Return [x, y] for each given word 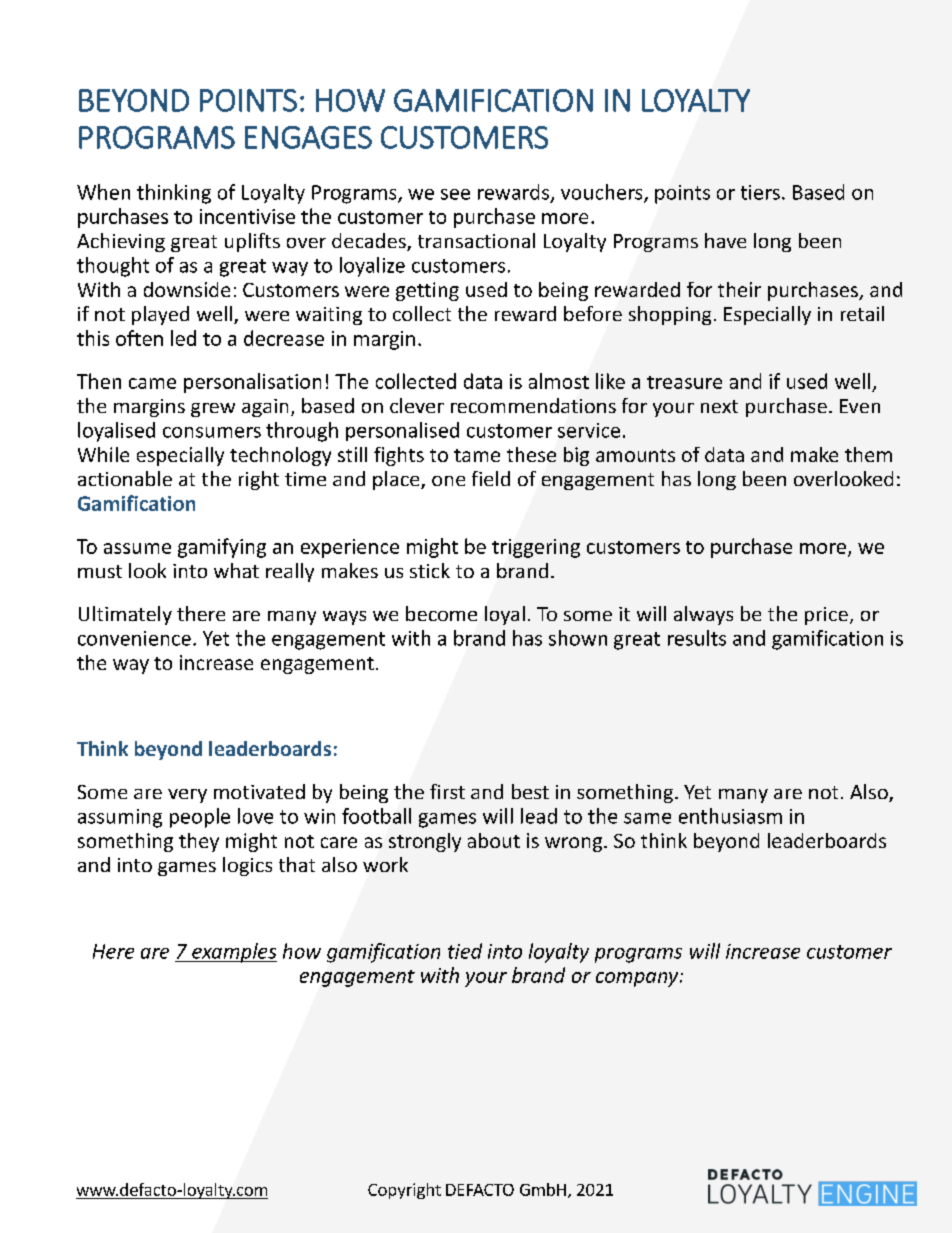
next [719, 406]
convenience [134, 638]
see [455, 194]
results [697, 638]
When [103, 192]
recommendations [533, 405]
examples [233, 953]
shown [578, 638]
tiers [760, 192]
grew [213, 410]
